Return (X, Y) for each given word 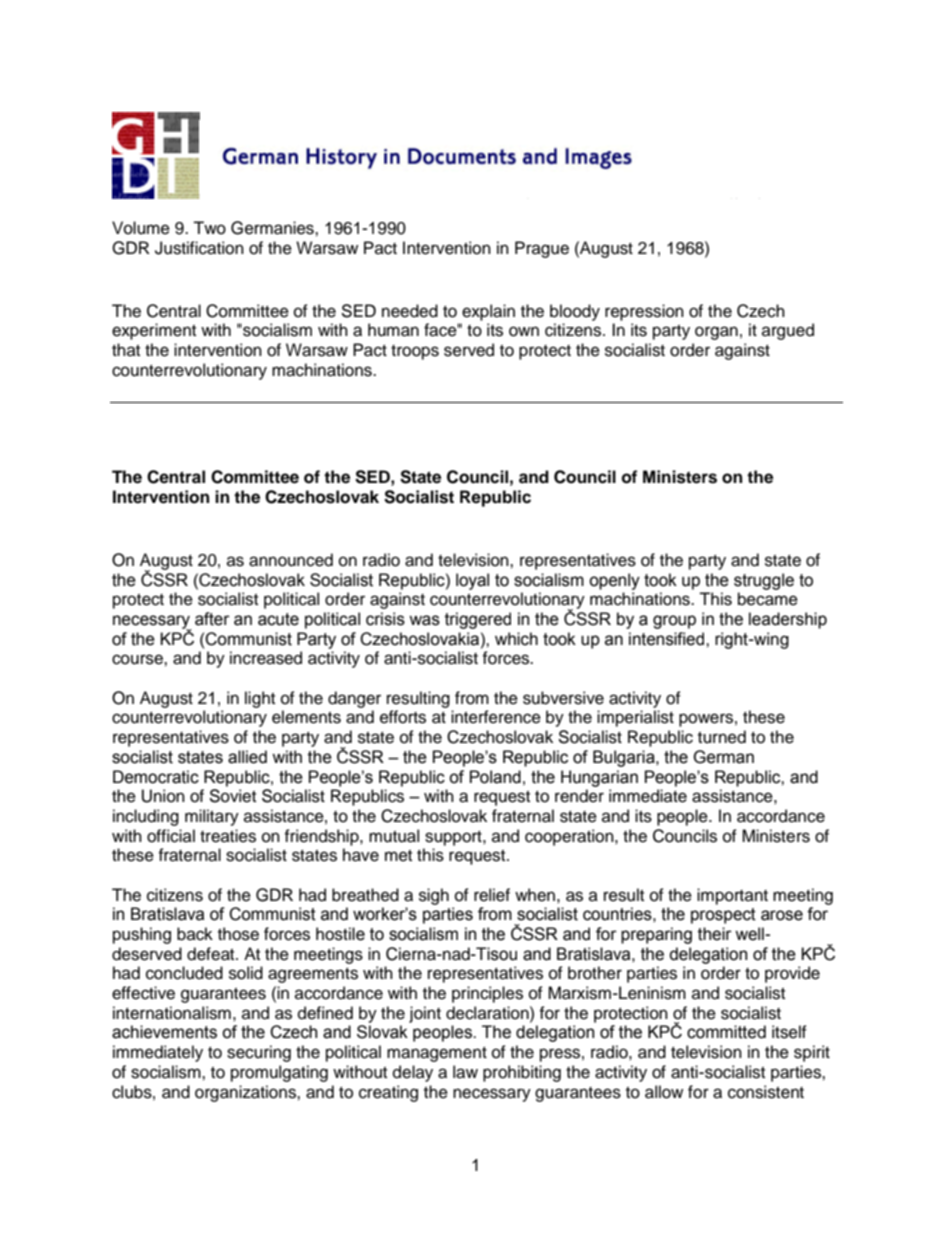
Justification (199, 248)
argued (788, 331)
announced (291, 560)
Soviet (232, 796)
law (465, 1072)
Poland (495, 777)
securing (259, 1053)
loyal (472, 581)
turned (722, 737)
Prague (542, 249)
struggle (764, 581)
